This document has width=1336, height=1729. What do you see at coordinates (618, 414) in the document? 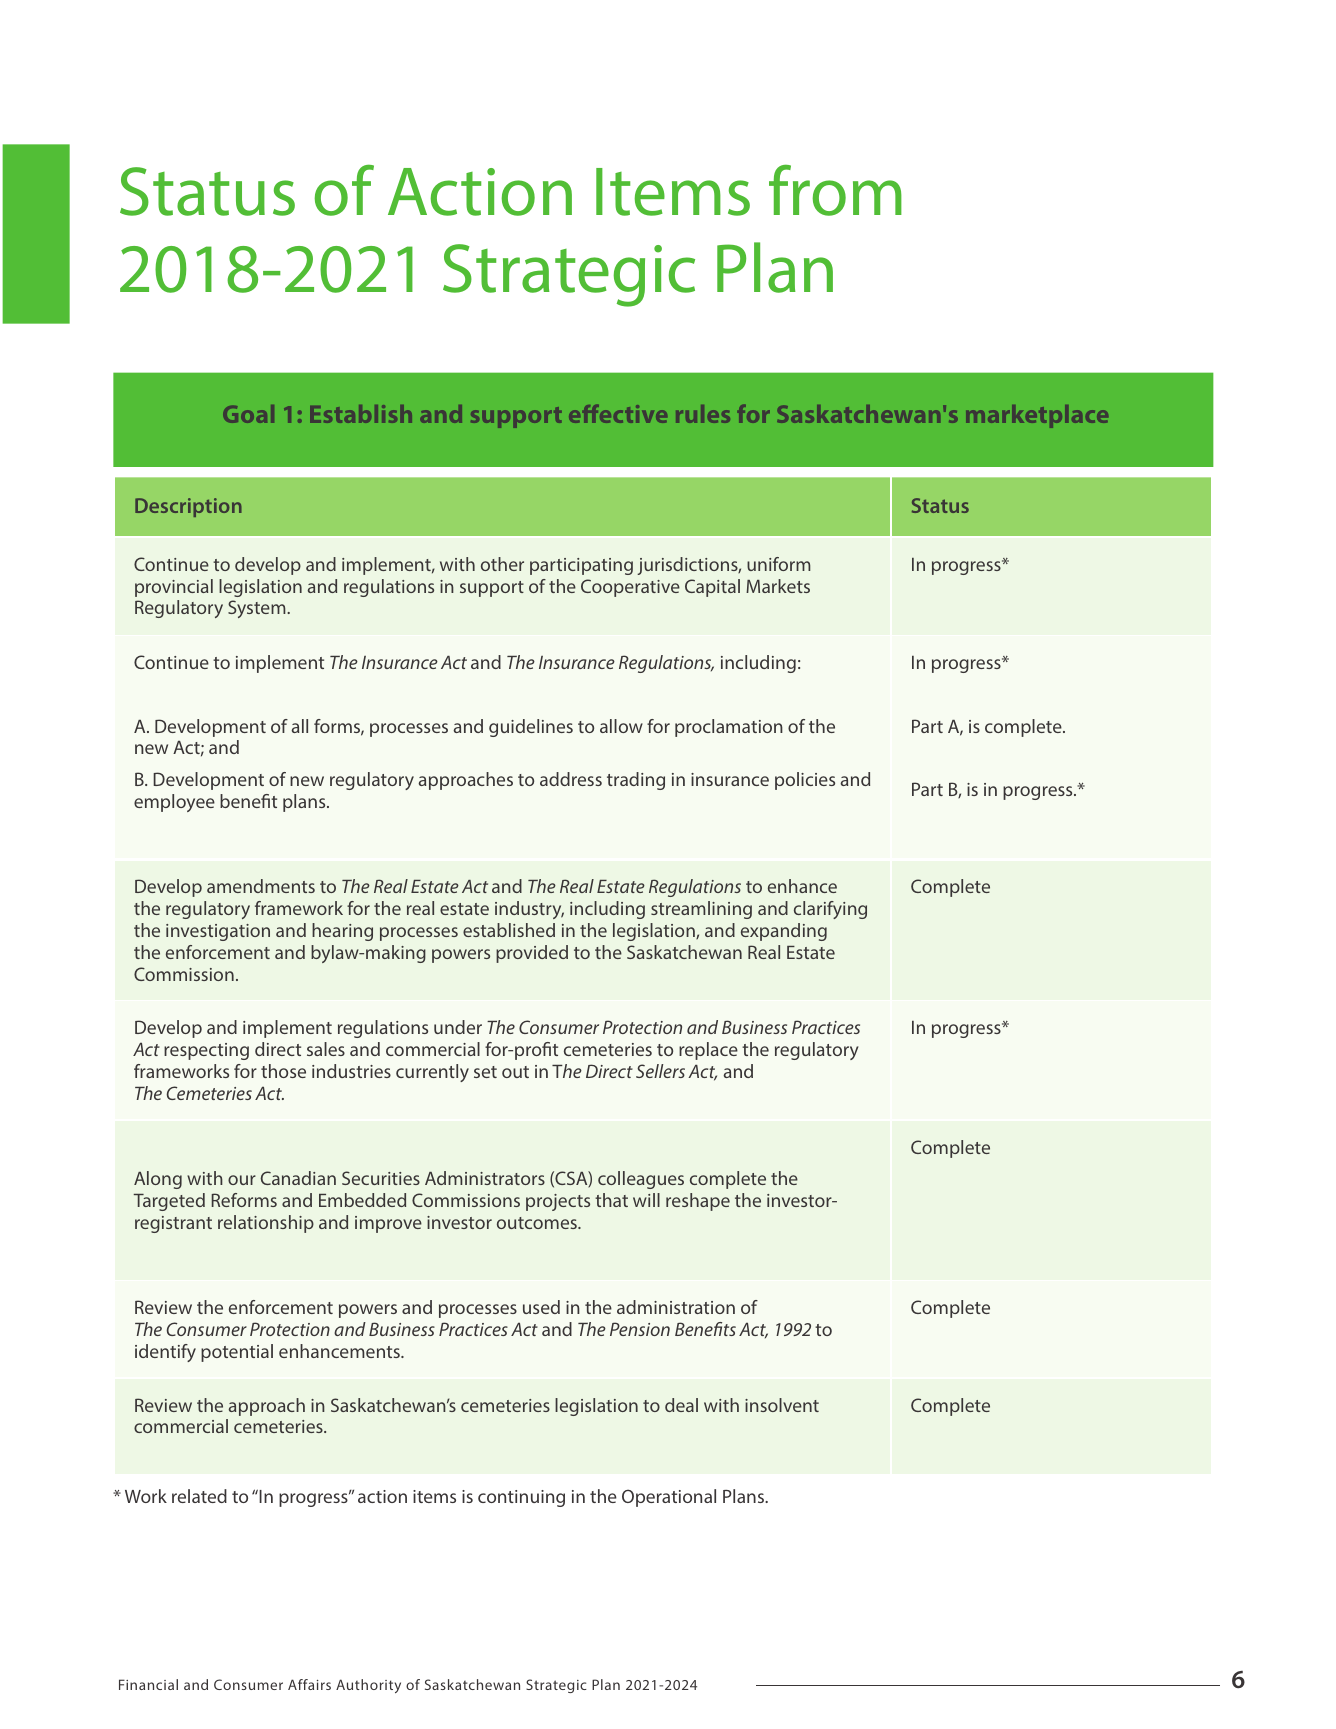
I see `effective` at bounding box center [618, 414].
